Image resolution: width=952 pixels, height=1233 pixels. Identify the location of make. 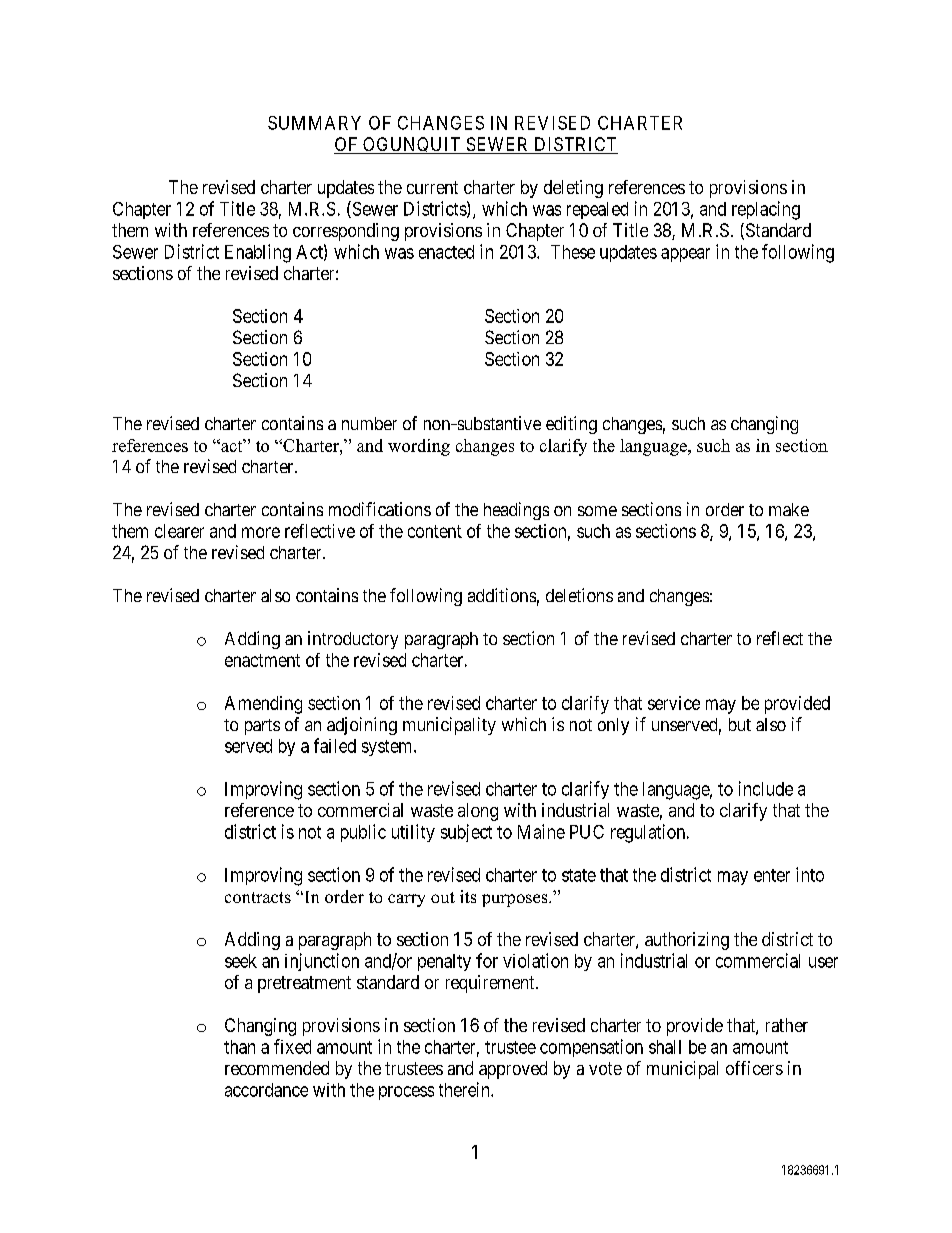
(789, 509).
